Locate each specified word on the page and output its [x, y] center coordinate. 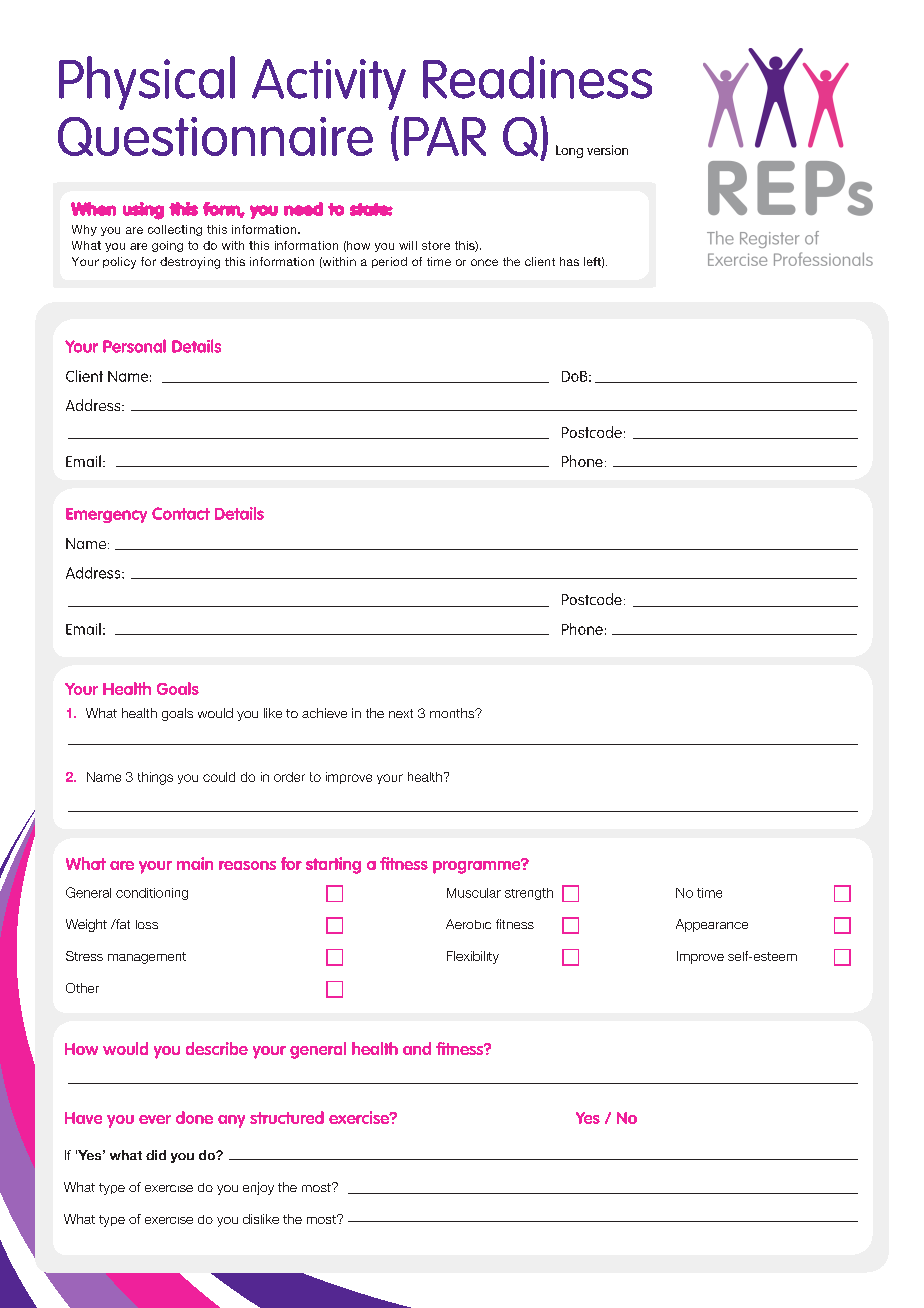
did [156, 1155]
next [401, 713]
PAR [445, 136]
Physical [147, 83]
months [453, 713]
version [607, 150]
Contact [181, 513]
